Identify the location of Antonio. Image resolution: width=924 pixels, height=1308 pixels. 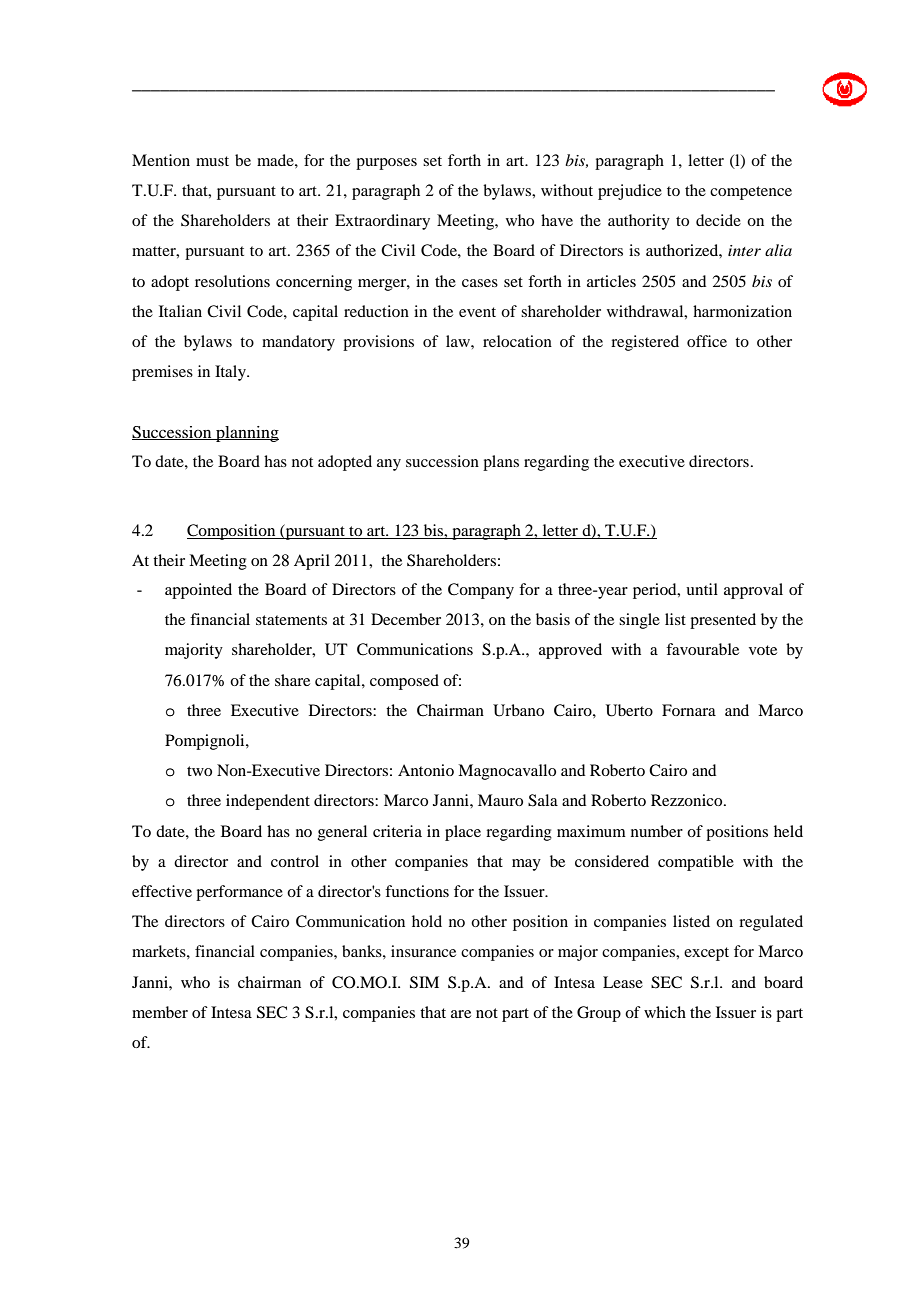
(426, 770).
